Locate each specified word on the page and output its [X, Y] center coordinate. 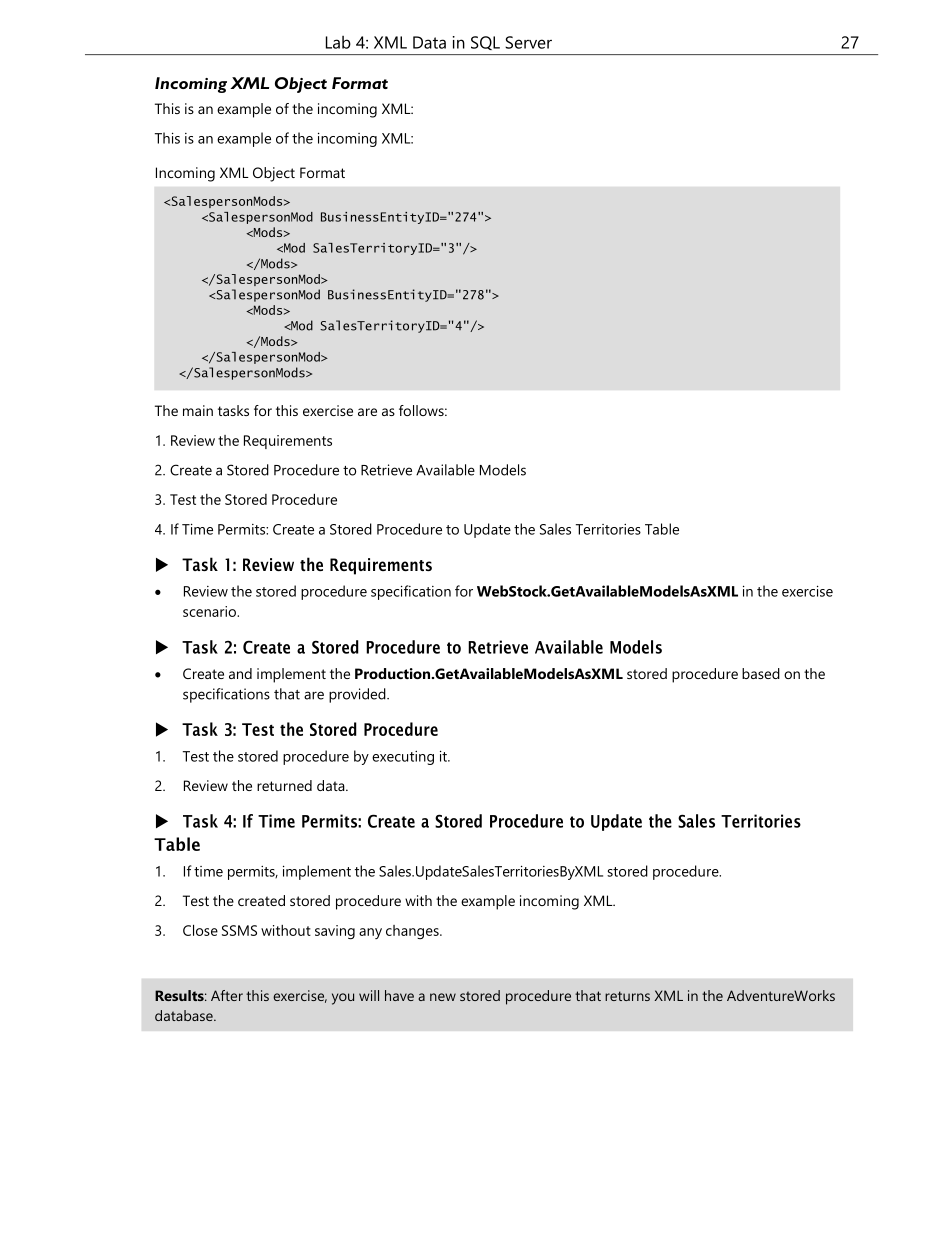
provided [358, 695]
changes [413, 932]
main [198, 410]
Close [200, 930]
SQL [485, 43]
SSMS [239, 930]
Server [528, 42]
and [240, 673]
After [227, 995]
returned [284, 785]
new [443, 997]
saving [335, 932]
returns [627, 996]
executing [403, 758]
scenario [211, 611]
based [761, 673]
